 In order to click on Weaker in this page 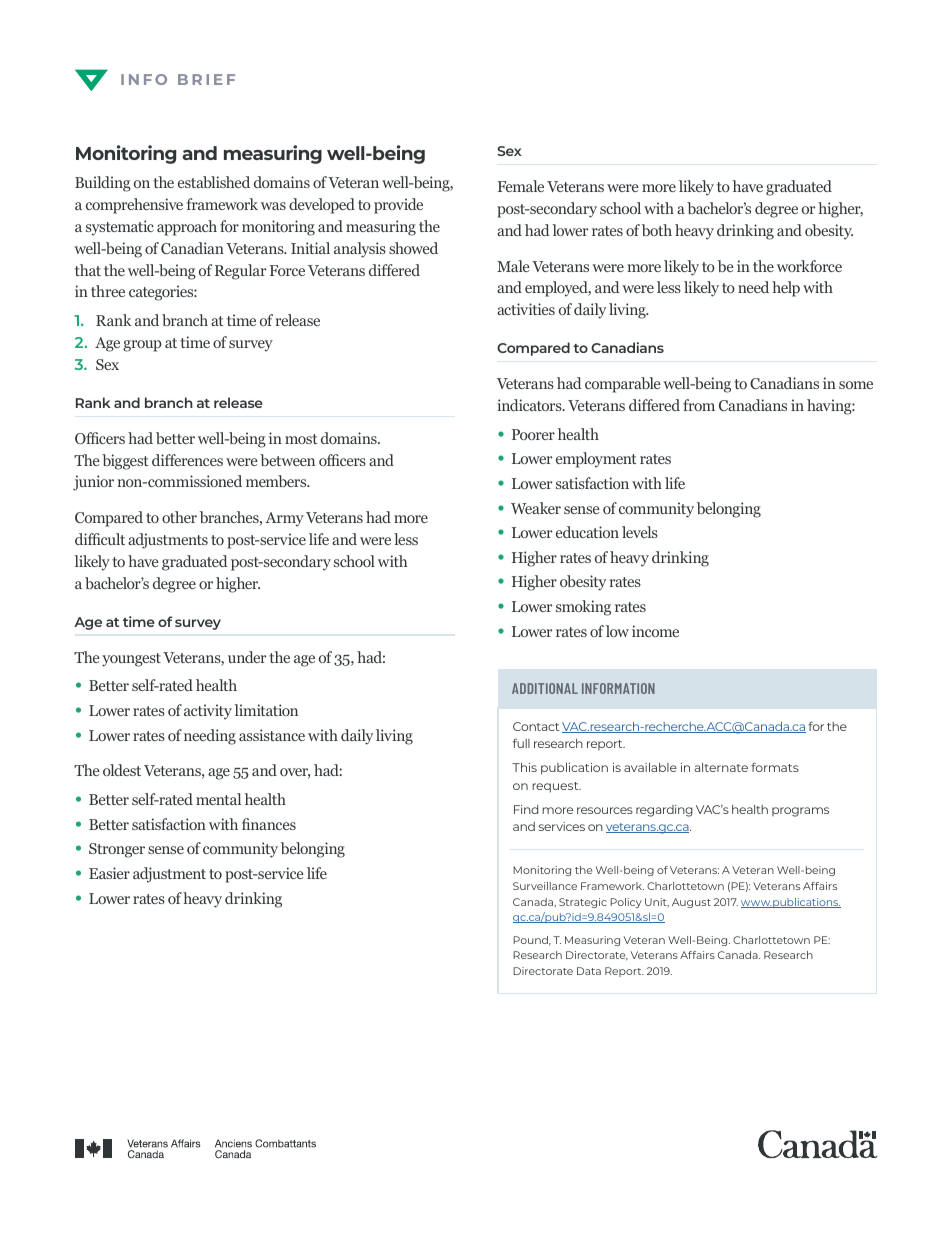, I will do `click(536, 508)`.
